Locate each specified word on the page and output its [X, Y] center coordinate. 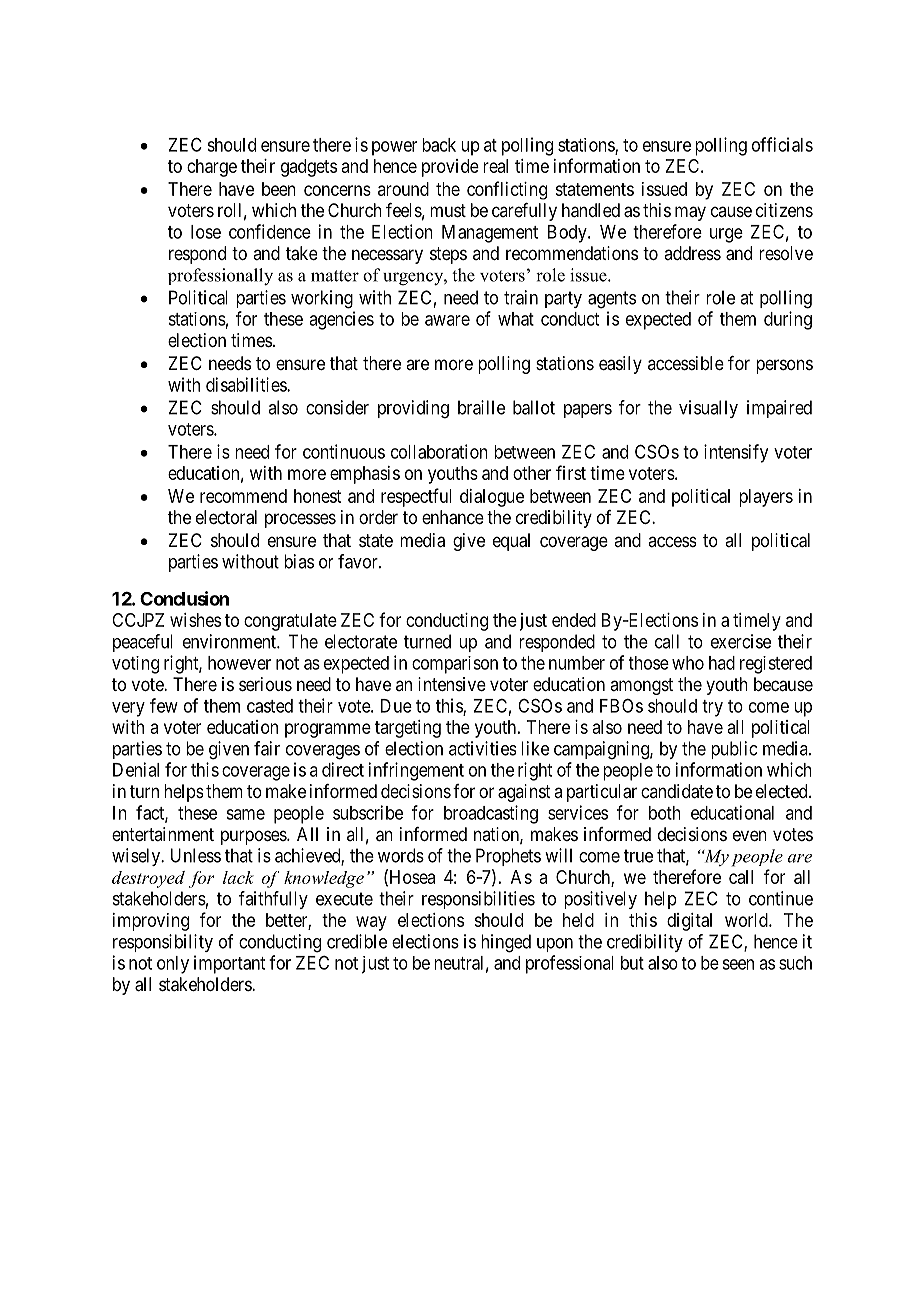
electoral [226, 517]
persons [784, 366]
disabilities [247, 384]
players [766, 498]
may [690, 213]
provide [450, 168]
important [229, 964]
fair [267, 748]
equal [511, 542]
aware [447, 320]
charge [212, 168]
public [734, 750]
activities [482, 748]
